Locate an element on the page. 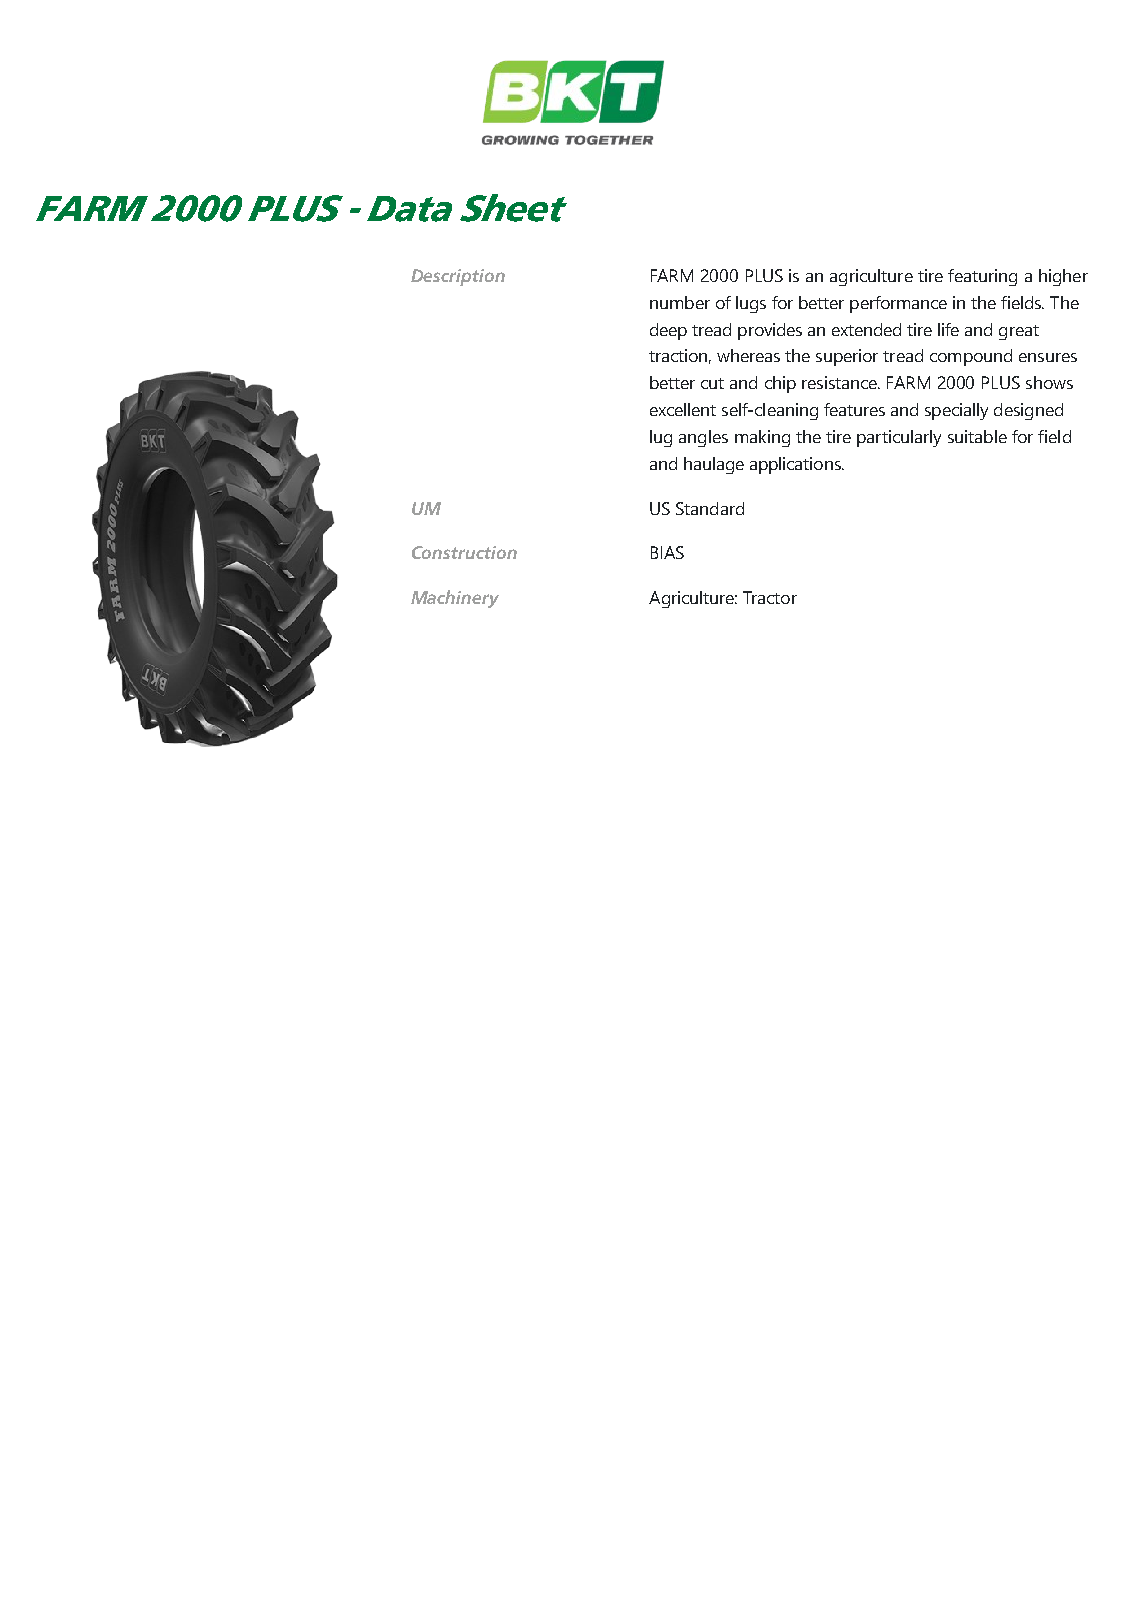 Image resolution: width=1146 pixels, height=1621 pixels. featuring is located at coordinates (982, 277).
